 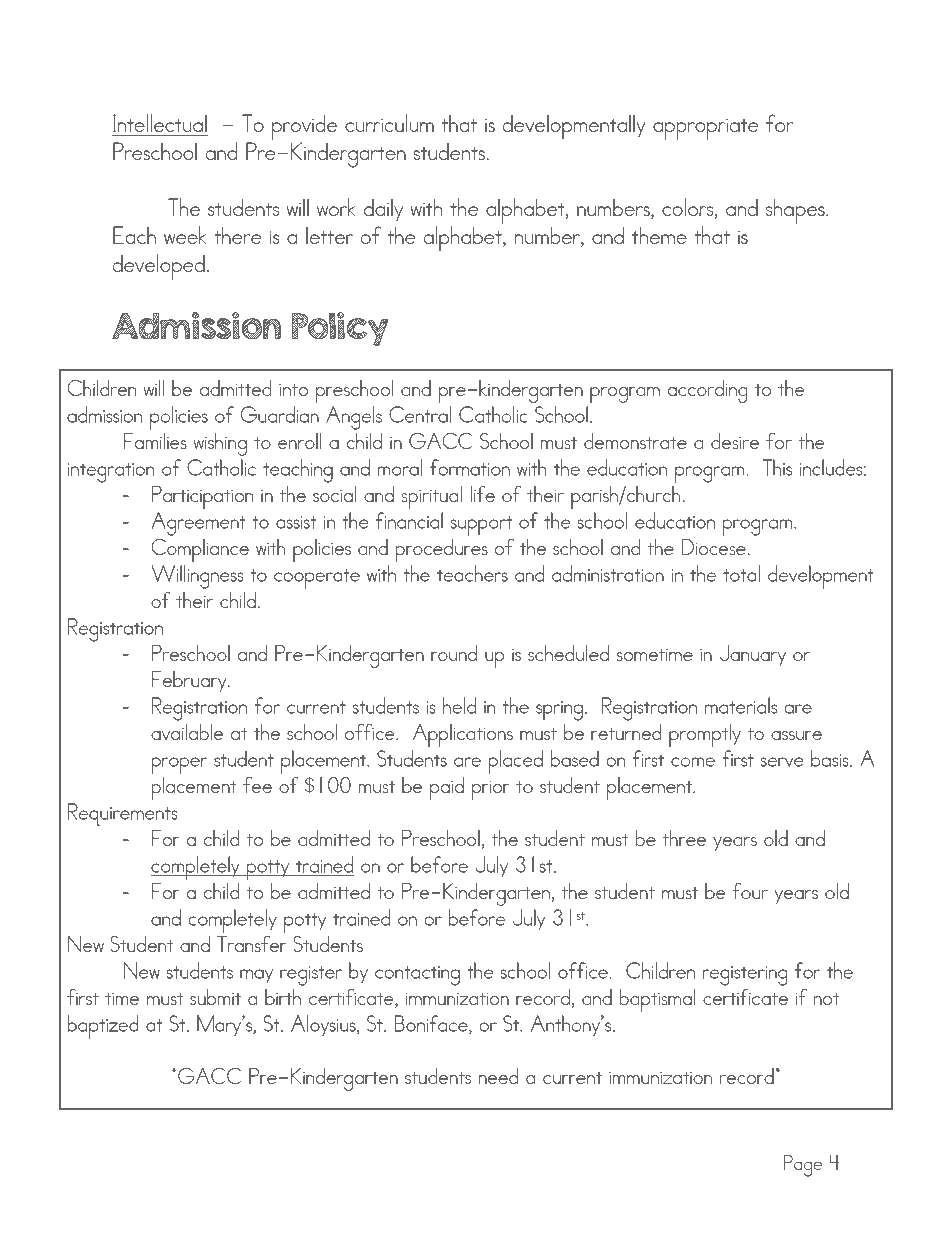 What do you see at coordinates (498, 1076) in the screenshot?
I see `need` at bounding box center [498, 1076].
